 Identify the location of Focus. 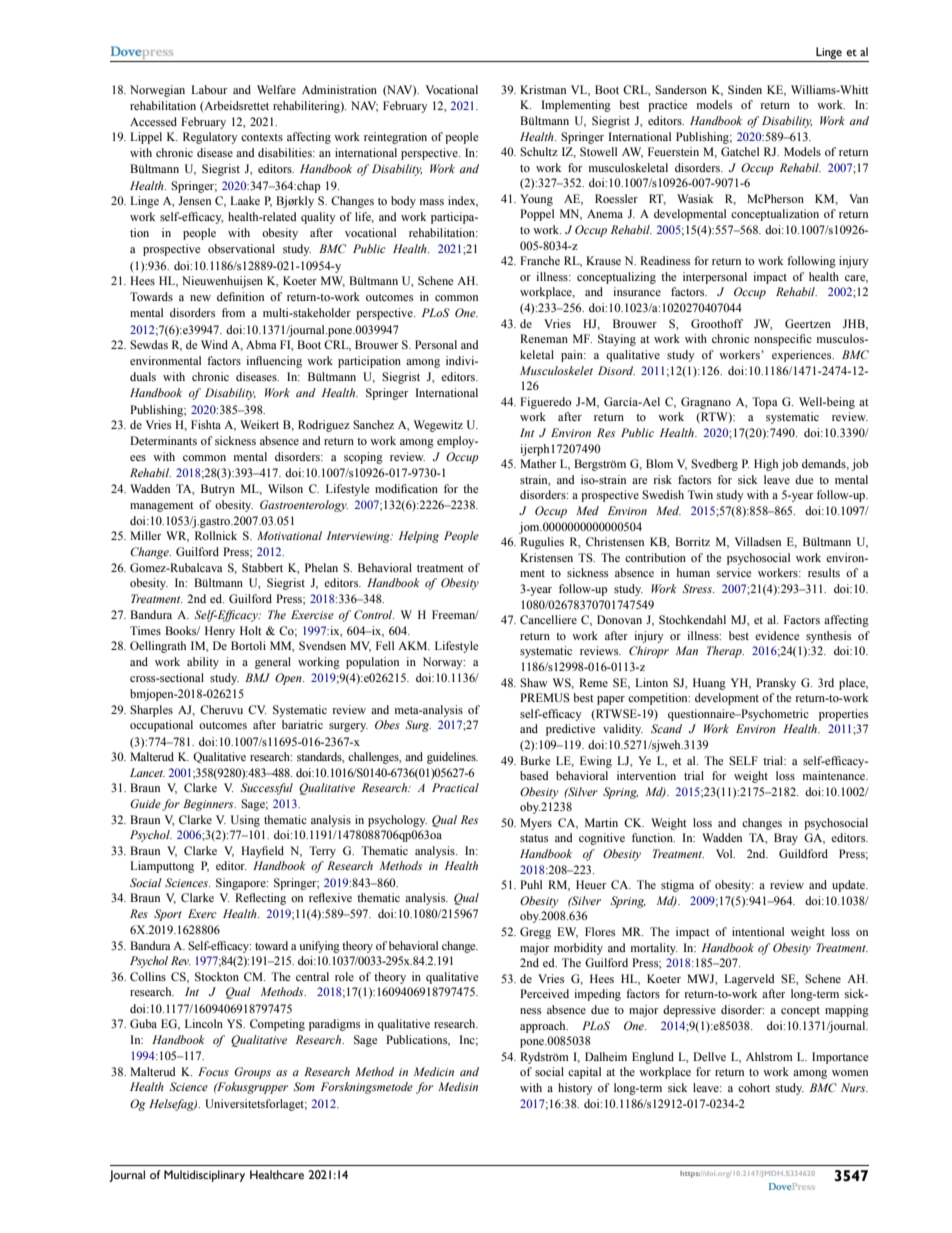
(213, 1071).
